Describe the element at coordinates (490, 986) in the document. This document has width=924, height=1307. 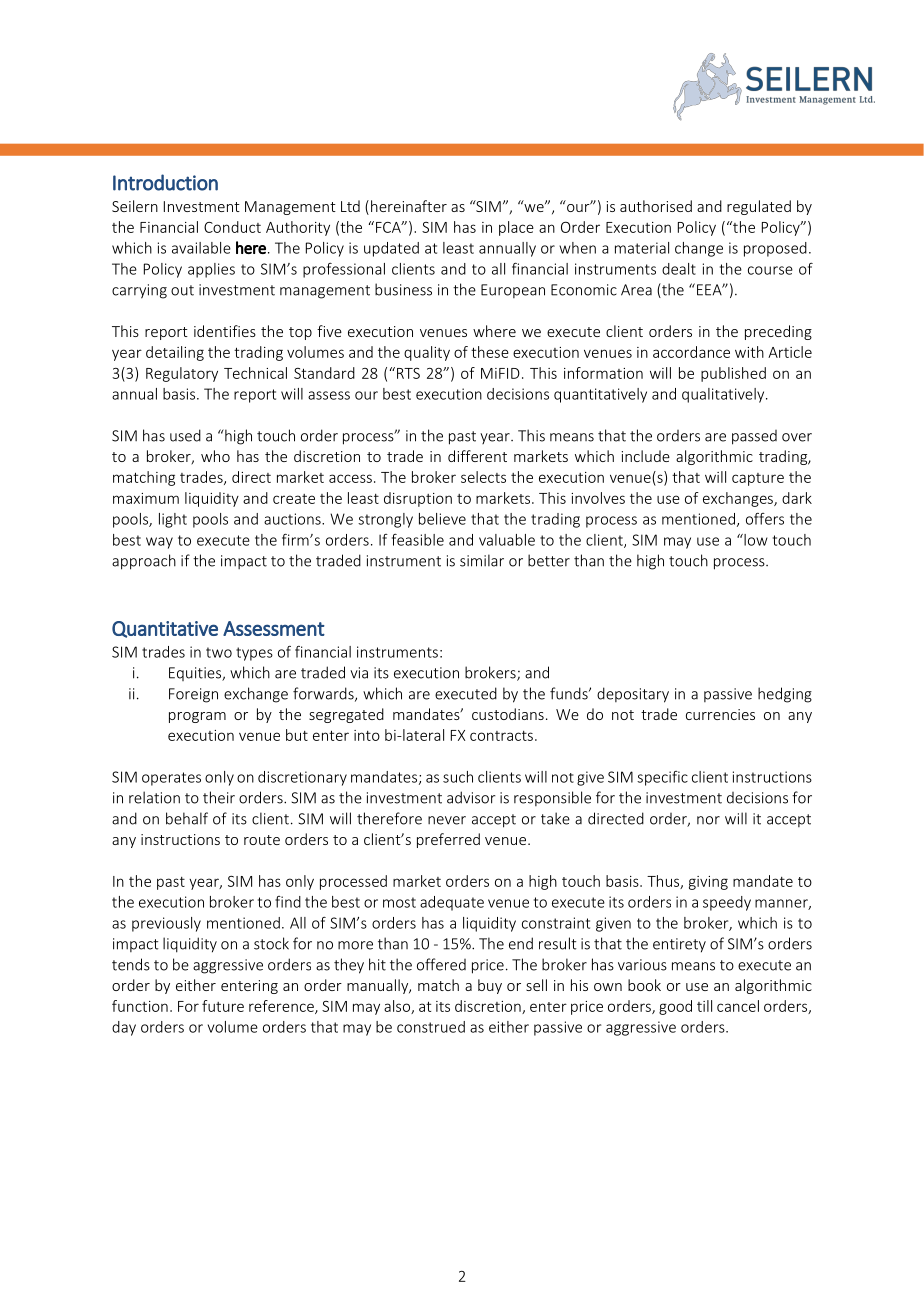
I see `buy` at that location.
